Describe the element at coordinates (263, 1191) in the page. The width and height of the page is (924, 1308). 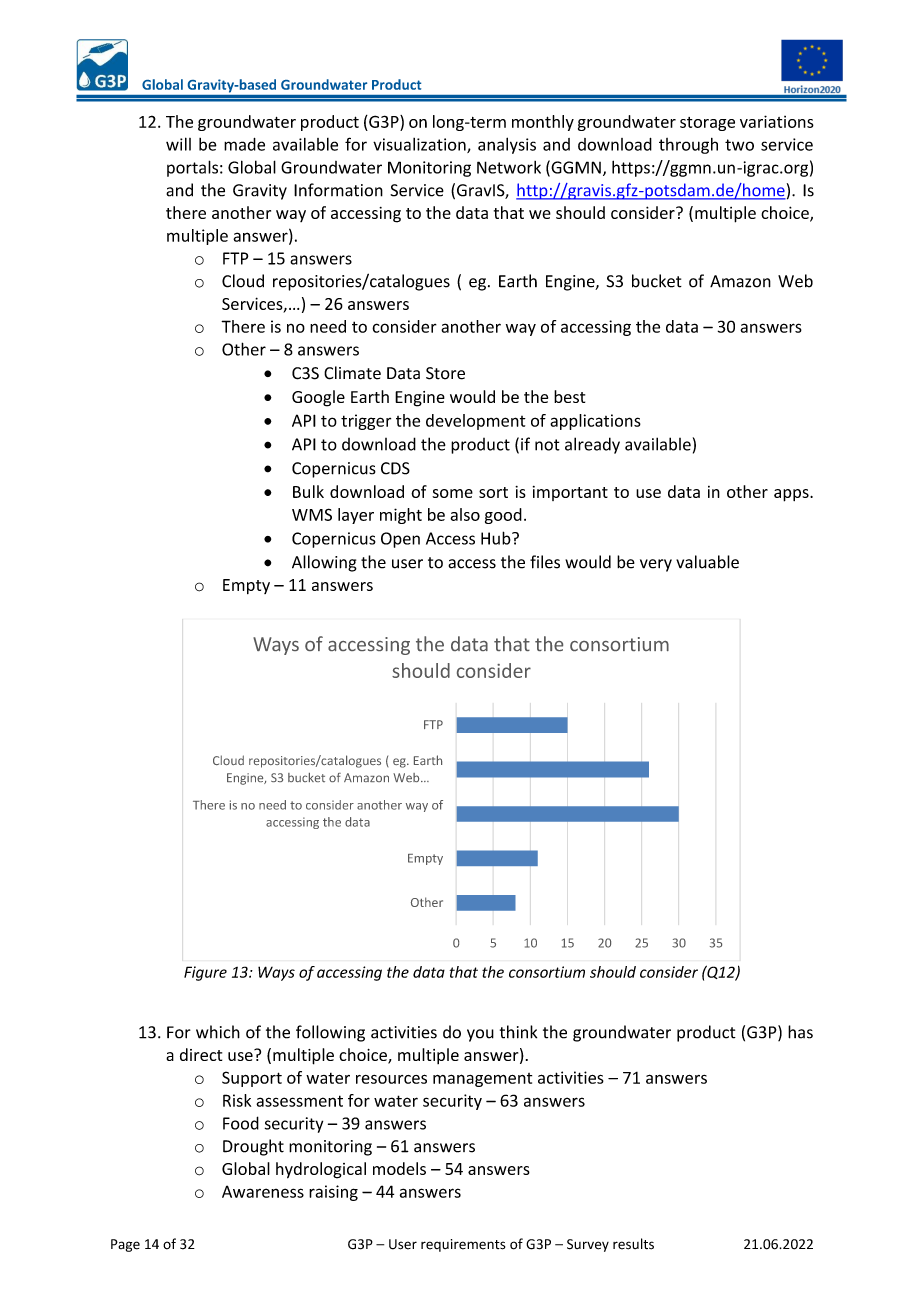
I see `Awareness` at that location.
